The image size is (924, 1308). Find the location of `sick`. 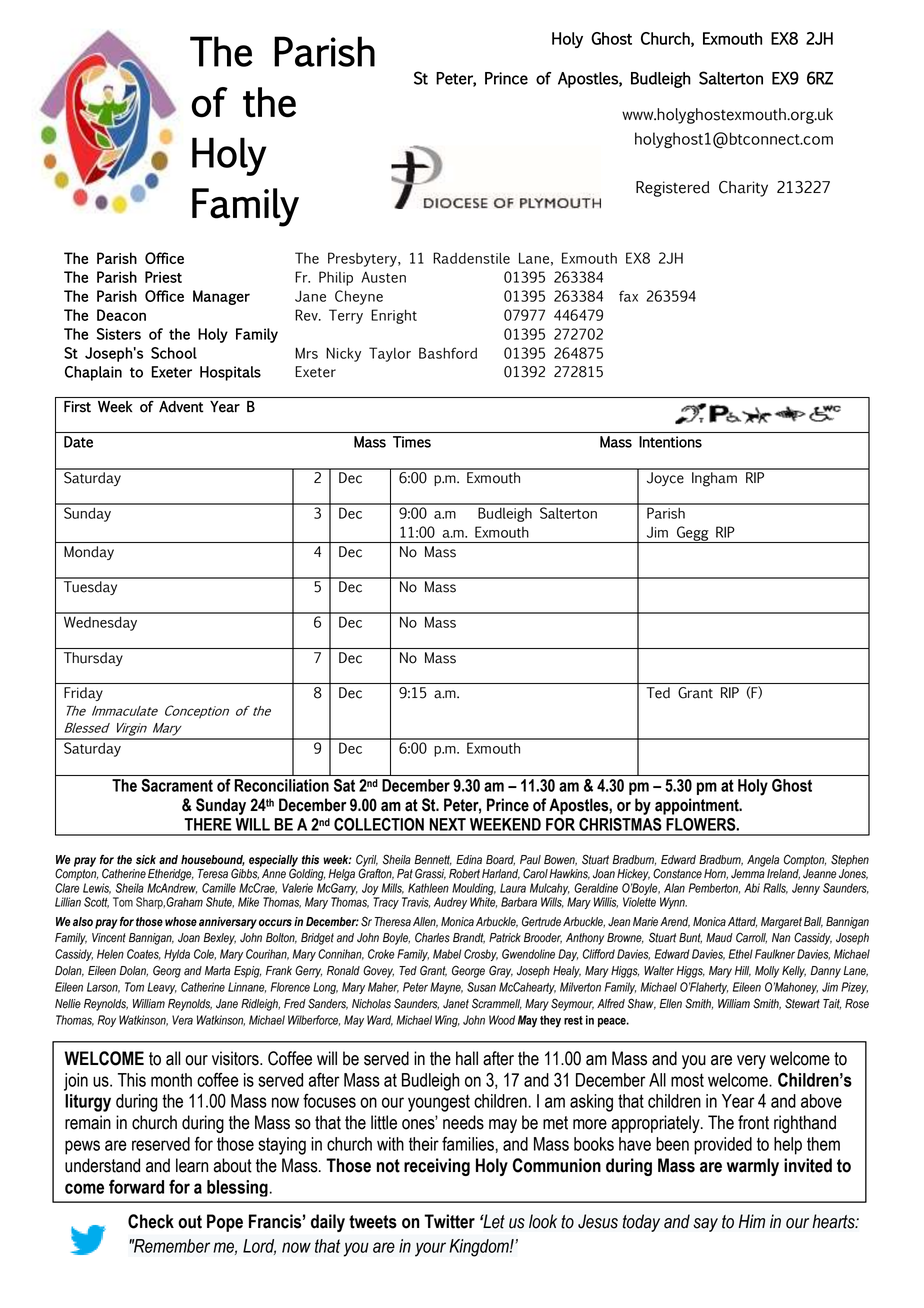

sick is located at coordinates (146, 860).
